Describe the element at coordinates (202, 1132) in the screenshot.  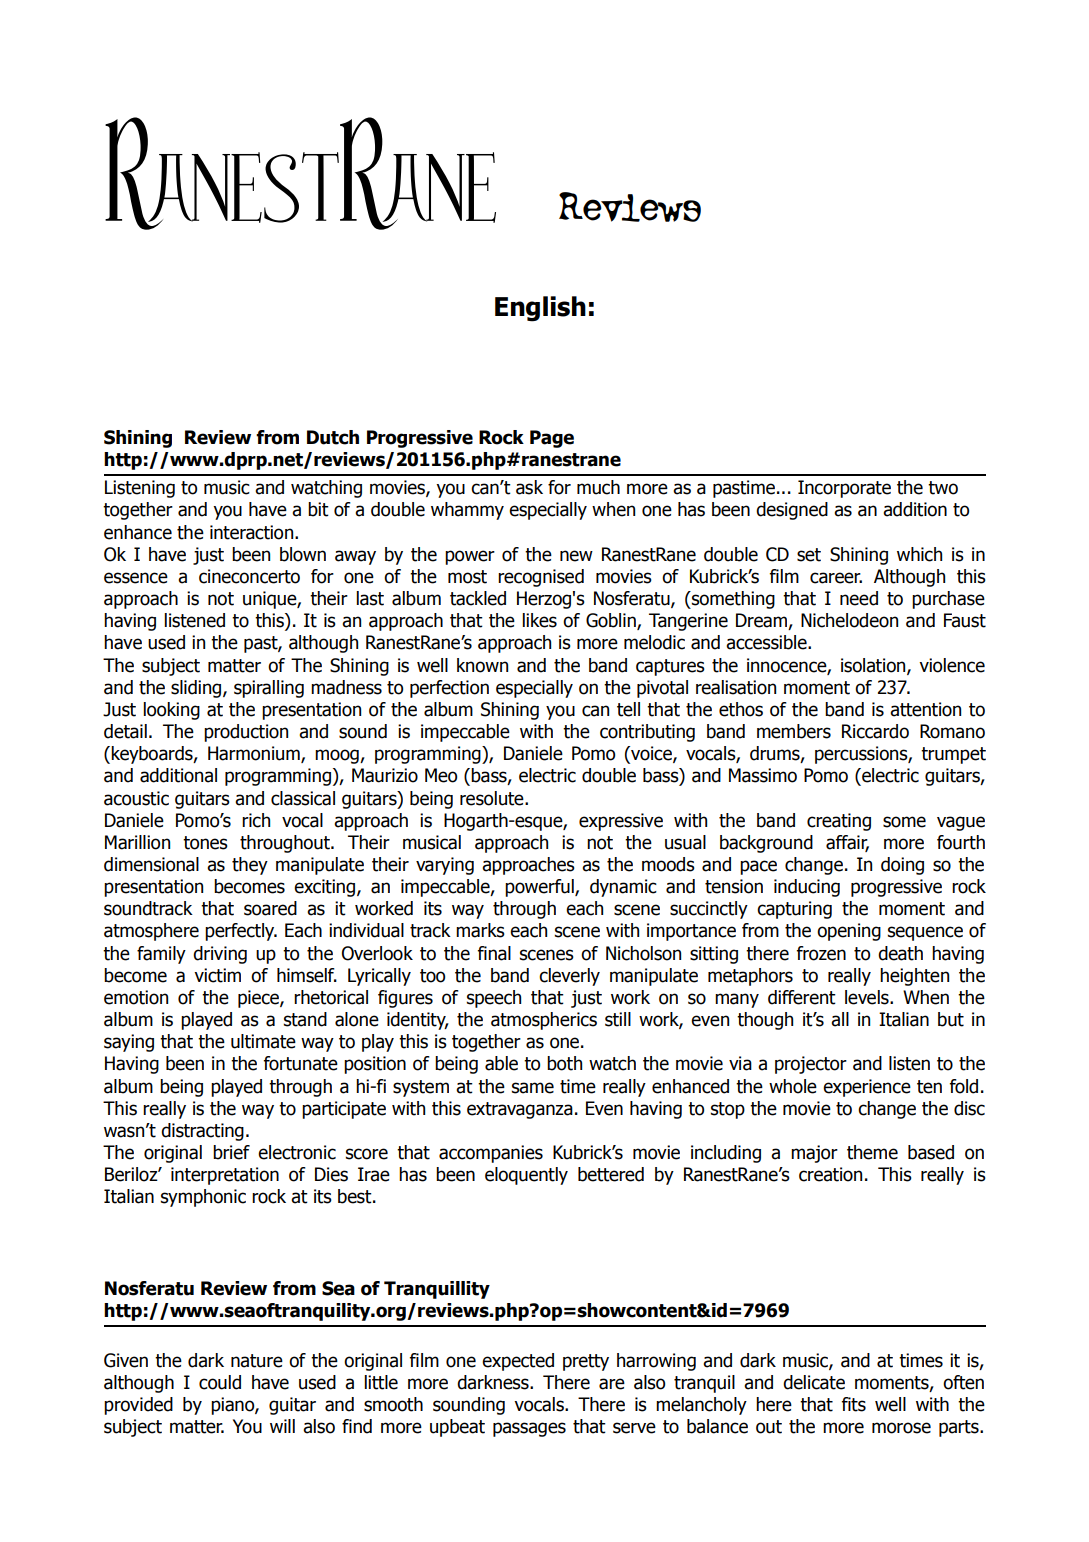
I see `distracting` at that location.
